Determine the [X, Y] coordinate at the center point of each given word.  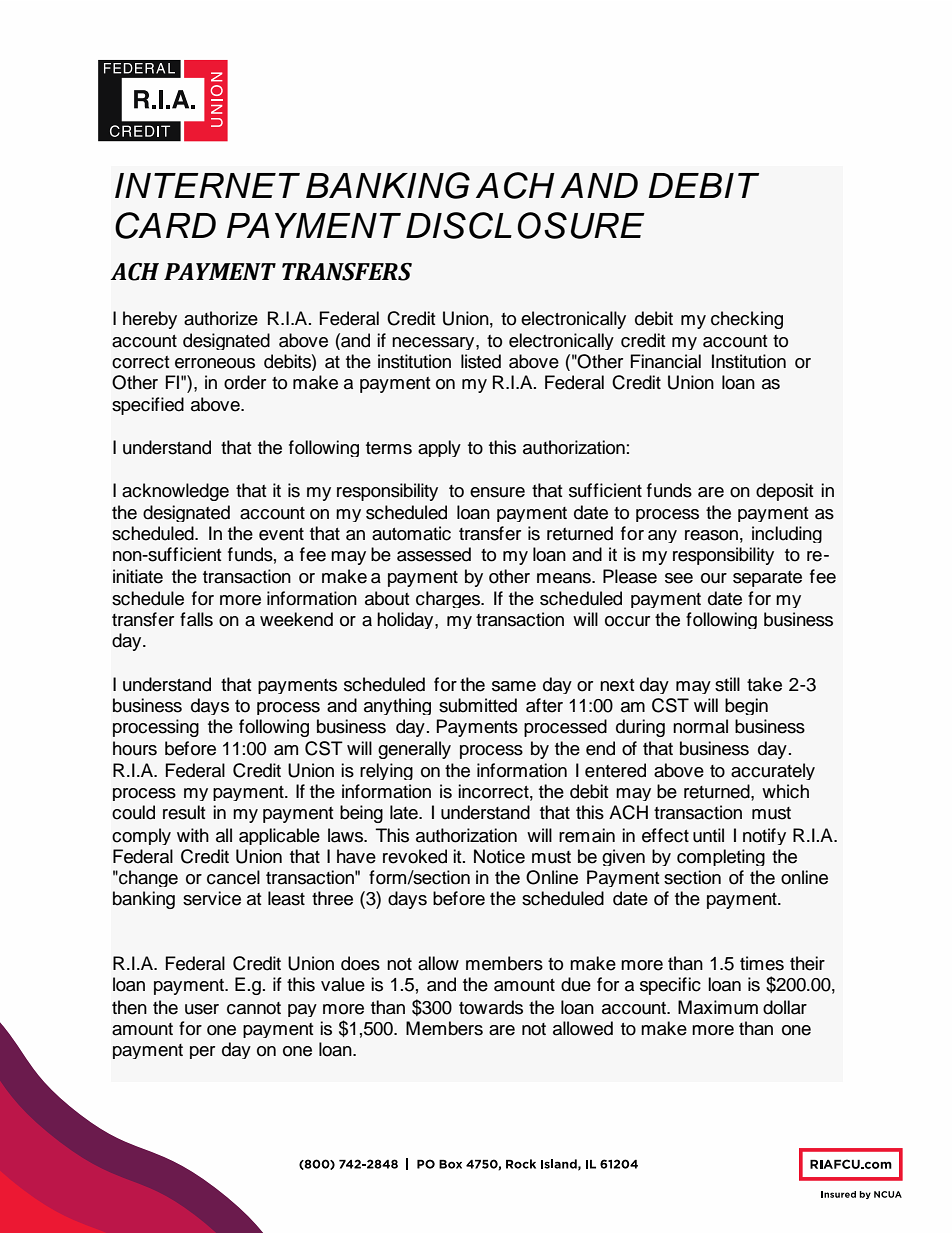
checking [747, 320]
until [708, 835]
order [245, 382]
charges [449, 599]
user [202, 1009]
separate [767, 579]
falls [196, 619]
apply [439, 448]
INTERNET [207, 185]
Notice [499, 856]
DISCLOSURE [525, 225]
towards [491, 1007]
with [193, 835]
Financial [666, 361]
